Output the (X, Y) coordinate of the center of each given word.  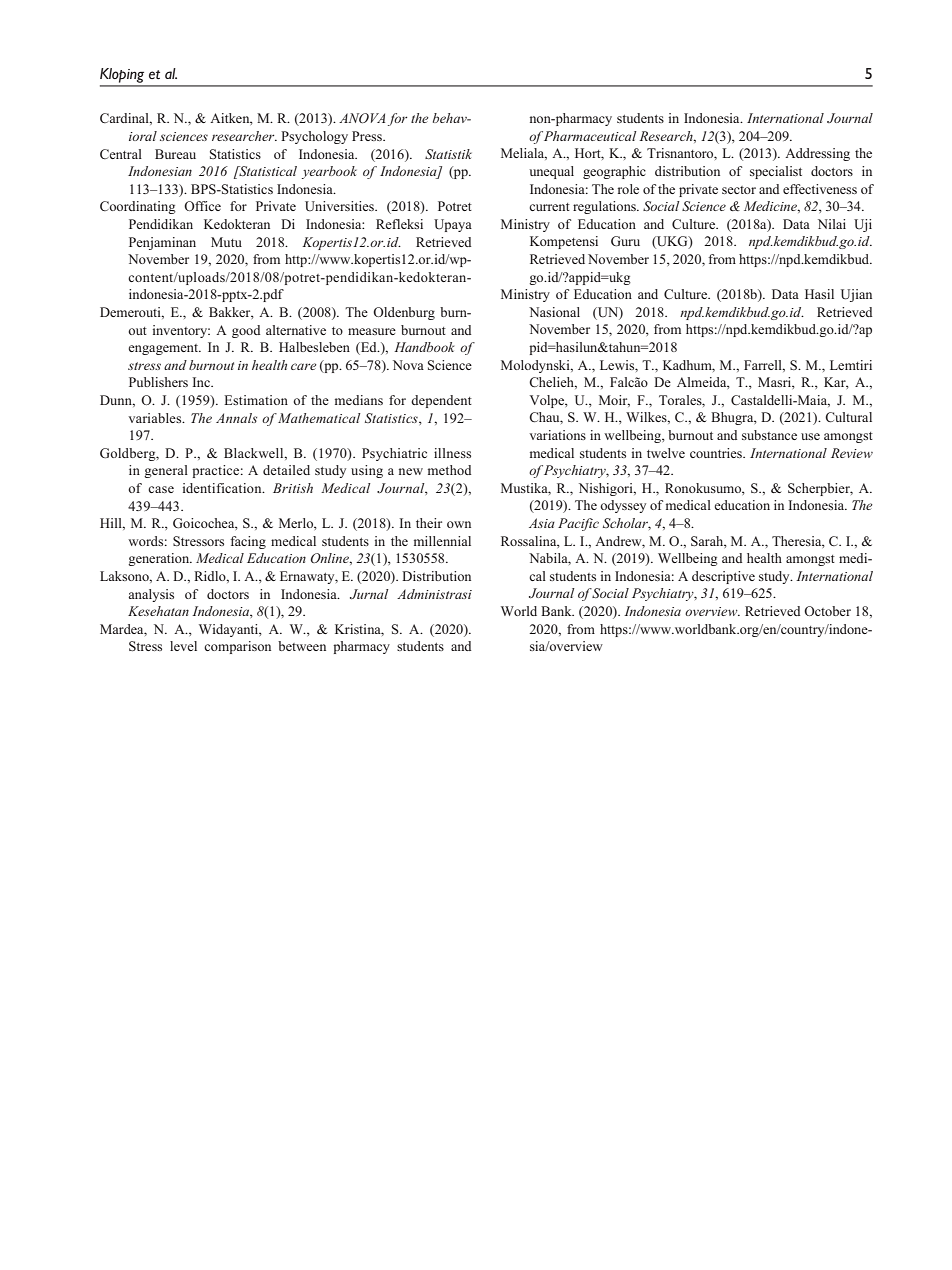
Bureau (175, 154)
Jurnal (369, 594)
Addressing (817, 154)
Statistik (448, 154)
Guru (625, 241)
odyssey (623, 506)
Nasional (554, 312)
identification (223, 488)
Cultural (848, 417)
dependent (441, 401)
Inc (202, 382)
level (183, 646)
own (459, 524)
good (246, 331)
